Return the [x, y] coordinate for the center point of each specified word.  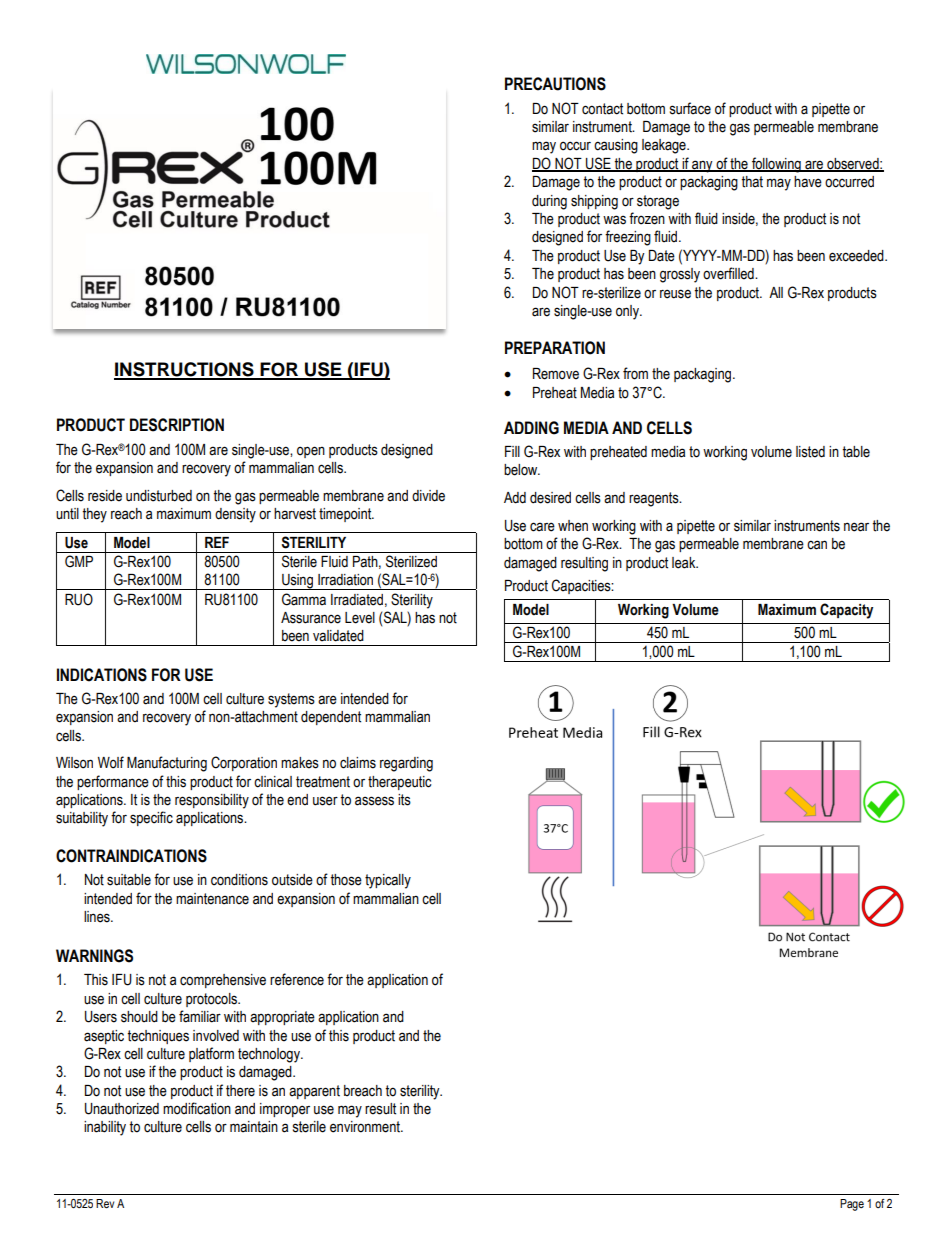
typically [388, 881]
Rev [105, 1203]
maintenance [212, 899]
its [404, 800]
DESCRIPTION [177, 425]
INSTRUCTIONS [185, 370]
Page [852, 1205]
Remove [556, 374]
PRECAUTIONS [555, 84]
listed [810, 452]
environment [366, 1127]
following [776, 165]
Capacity [846, 611]
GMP [79, 561]
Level [360, 618]
